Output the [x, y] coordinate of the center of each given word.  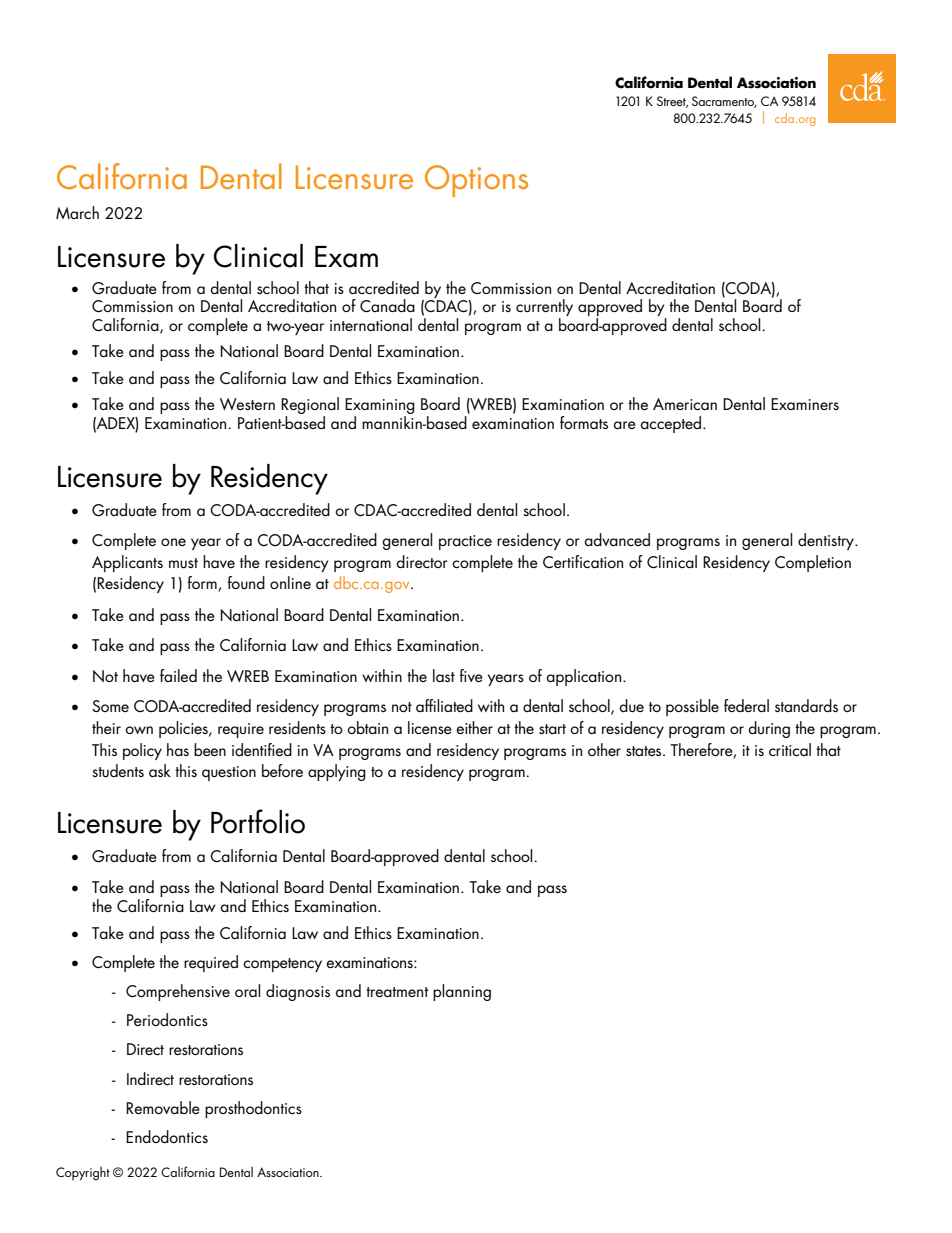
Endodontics [167, 1136]
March [77, 212]
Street [672, 102]
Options [476, 181]
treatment [397, 992]
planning [462, 992]
